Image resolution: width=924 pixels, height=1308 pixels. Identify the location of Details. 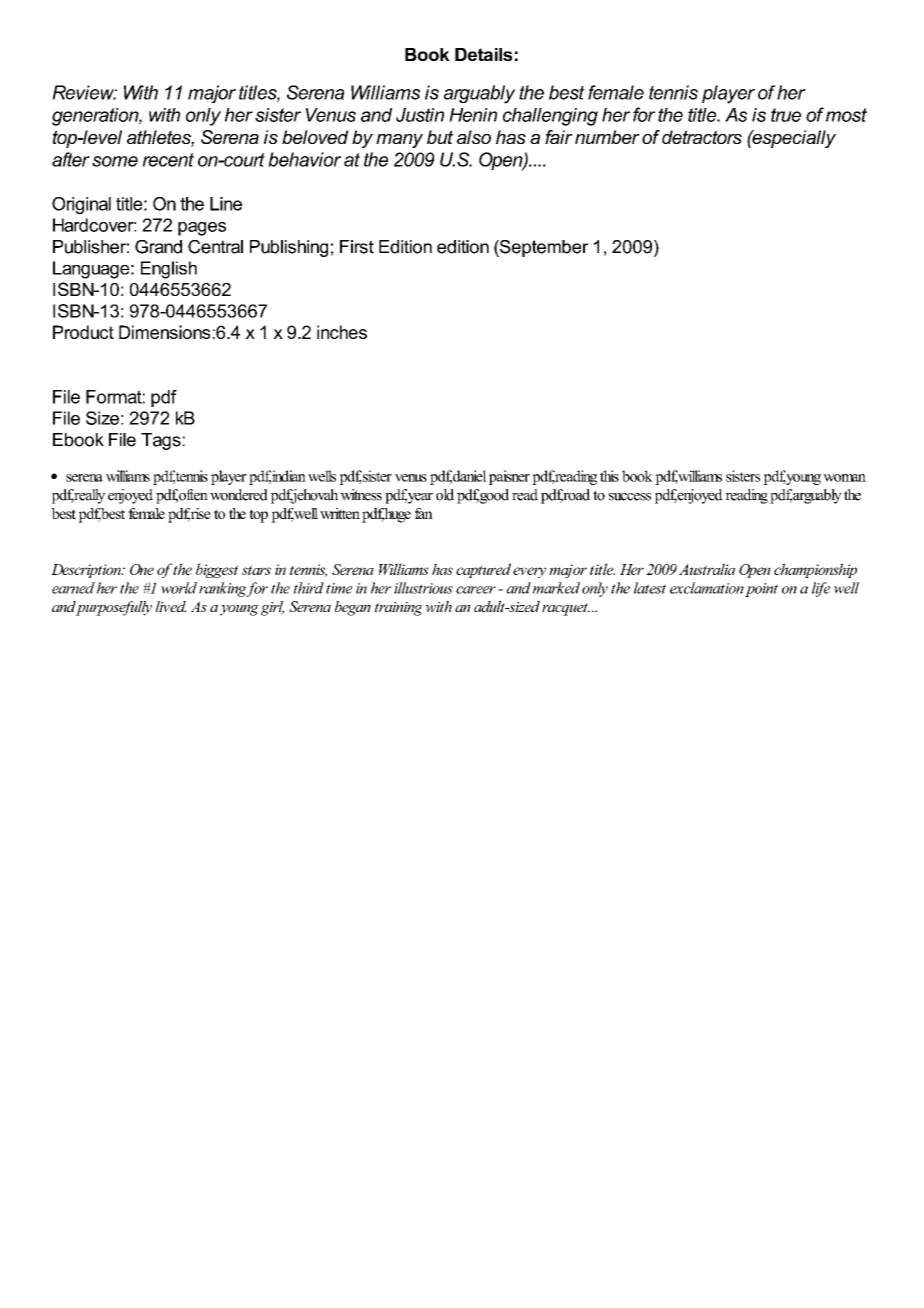
(483, 54).
